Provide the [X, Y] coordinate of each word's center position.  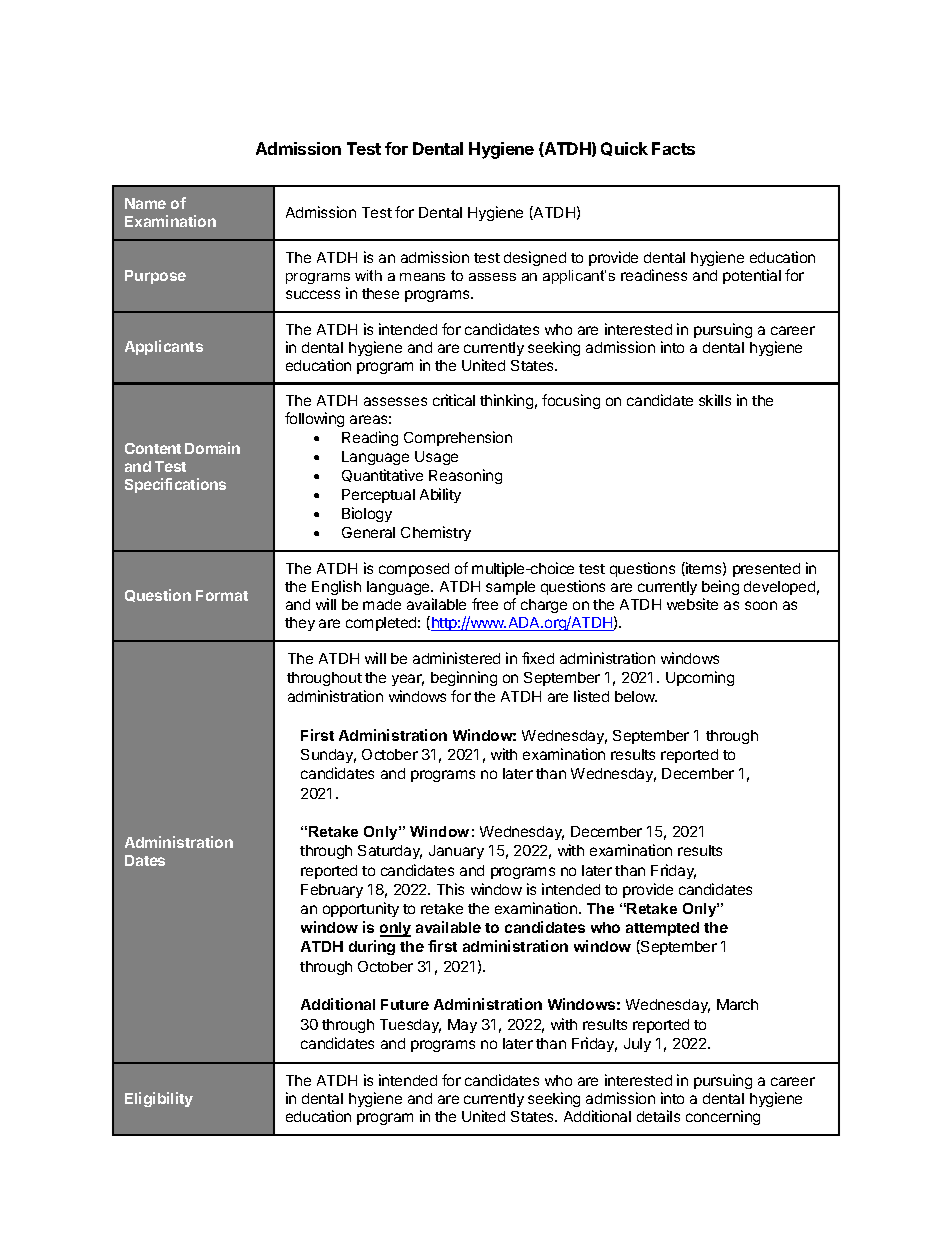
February [332, 891]
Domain [212, 448]
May [462, 1026]
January [456, 852]
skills [715, 400]
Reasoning [465, 476]
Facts [673, 148]
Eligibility [159, 1099]
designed [535, 258]
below [636, 696]
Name [145, 203]
